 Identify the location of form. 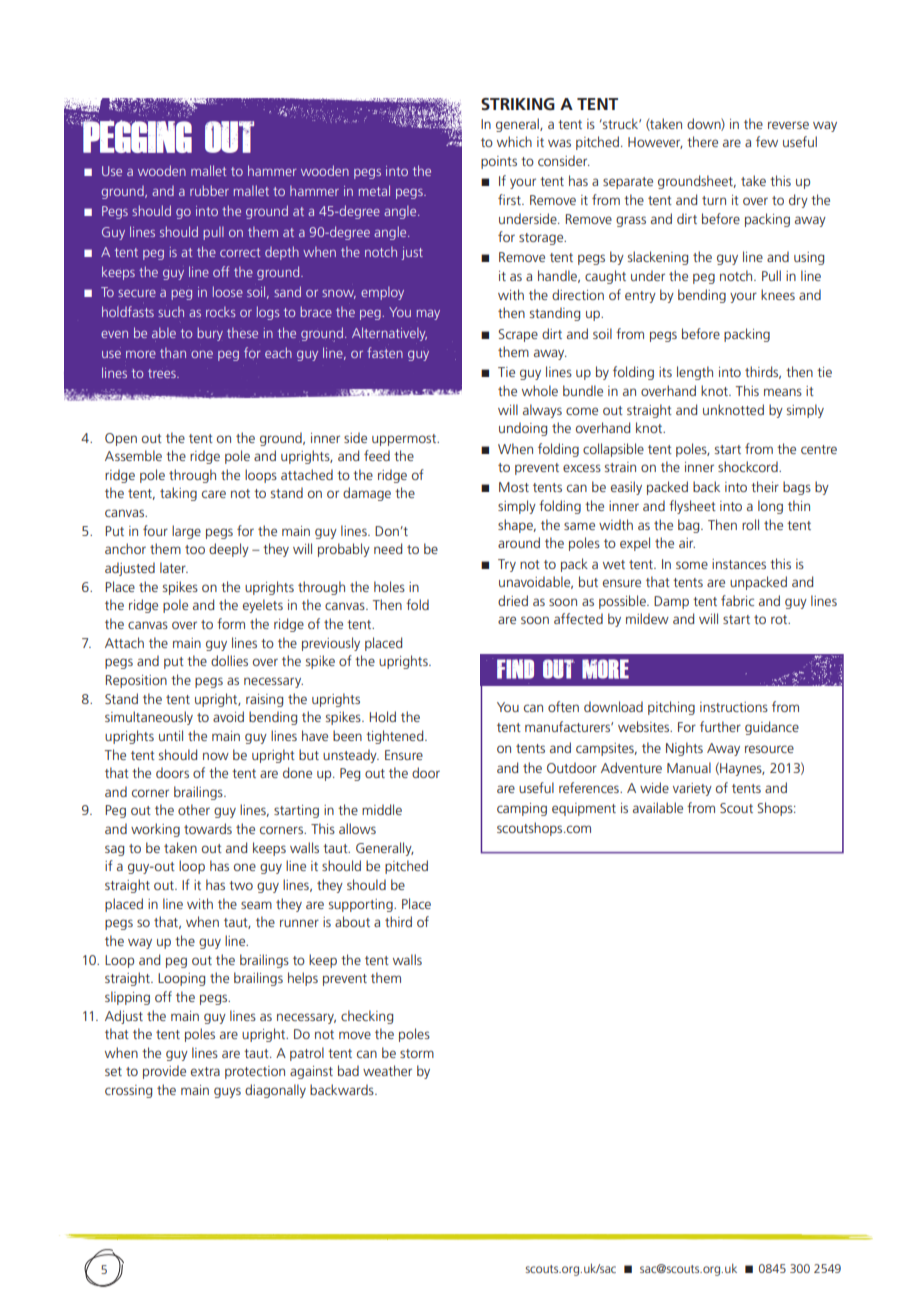
(231, 623).
